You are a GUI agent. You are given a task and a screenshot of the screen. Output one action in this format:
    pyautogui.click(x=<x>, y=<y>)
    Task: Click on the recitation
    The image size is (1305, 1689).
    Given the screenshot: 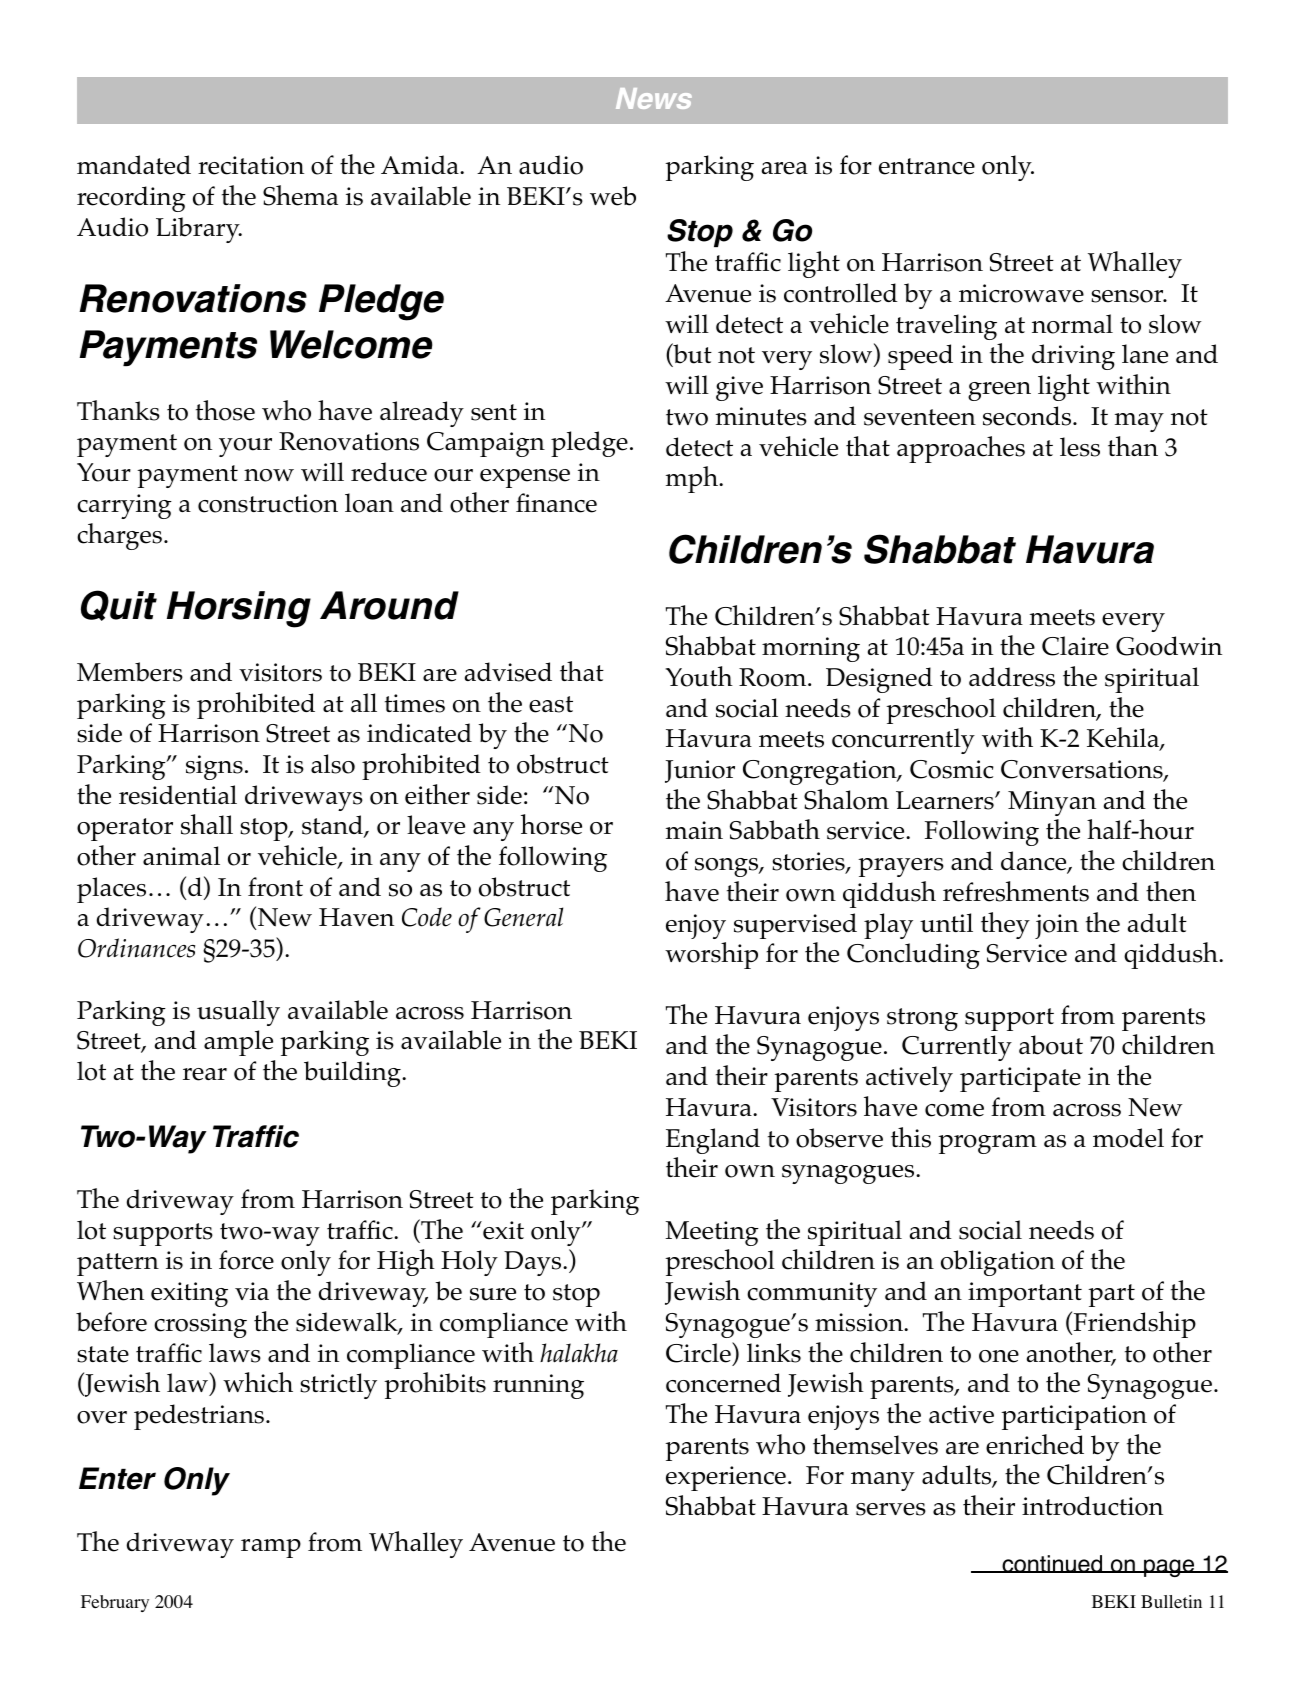 What is the action you would take?
    pyautogui.click(x=251, y=165)
